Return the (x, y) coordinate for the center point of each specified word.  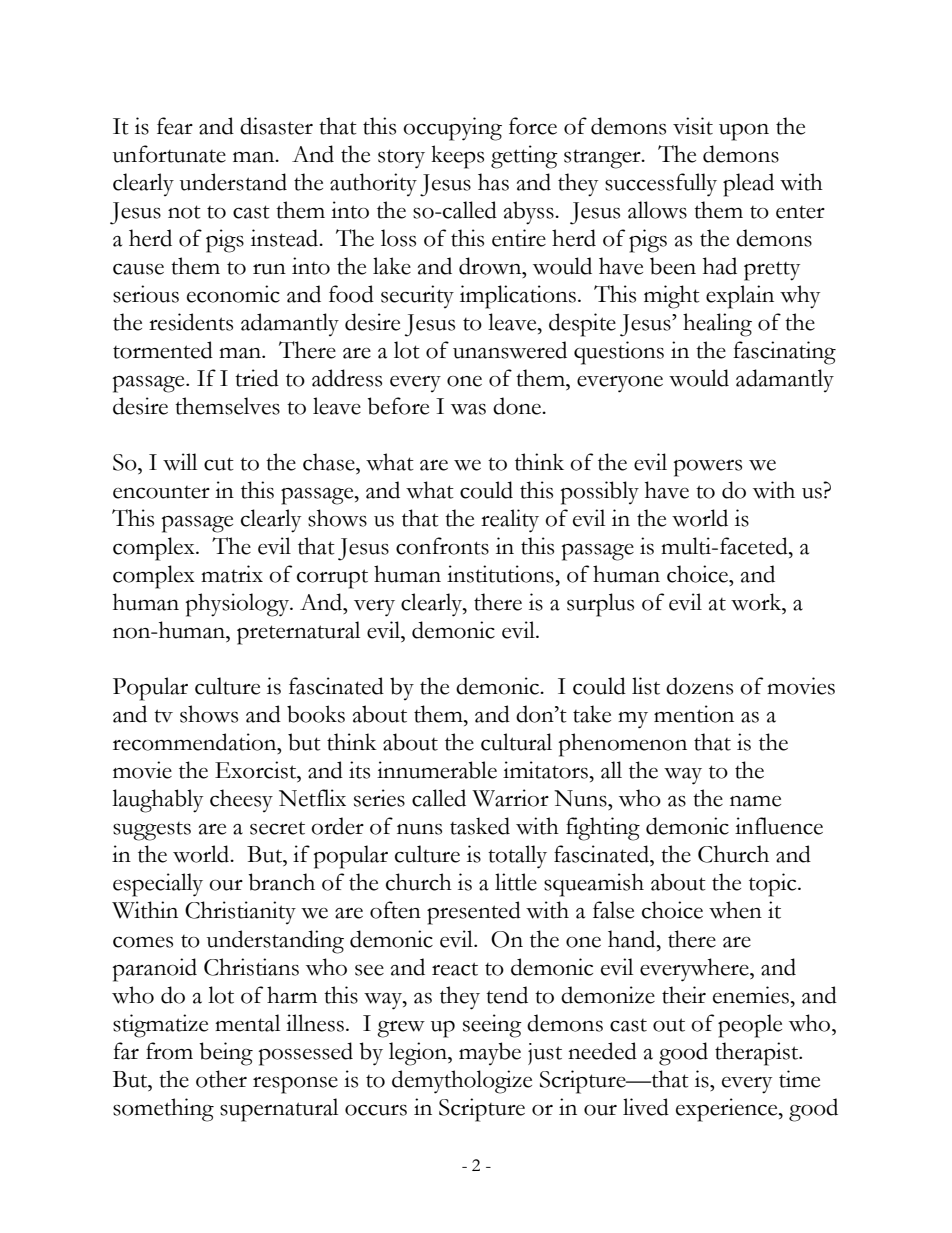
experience (728, 1110)
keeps (457, 157)
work (757, 602)
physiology (238, 605)
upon (744, 132)
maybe (490, 1053)
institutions (501, 574)
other (221, 1079)
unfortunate (169, 154)
